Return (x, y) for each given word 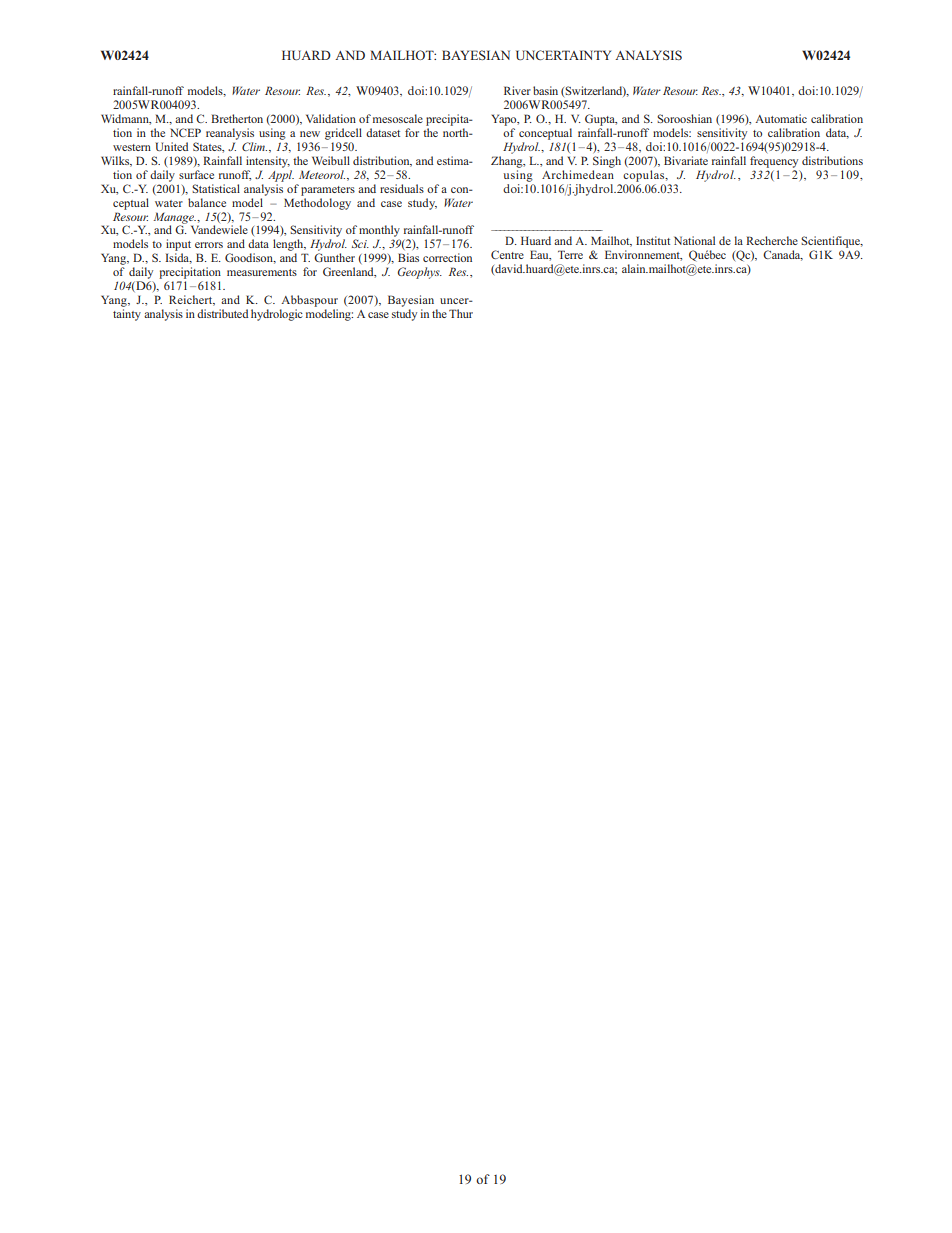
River (517, 90)
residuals (402, 188)
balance (207, 202)
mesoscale (398, 118)
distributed (222, 313)
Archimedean (578, 174)
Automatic (781, 118)
